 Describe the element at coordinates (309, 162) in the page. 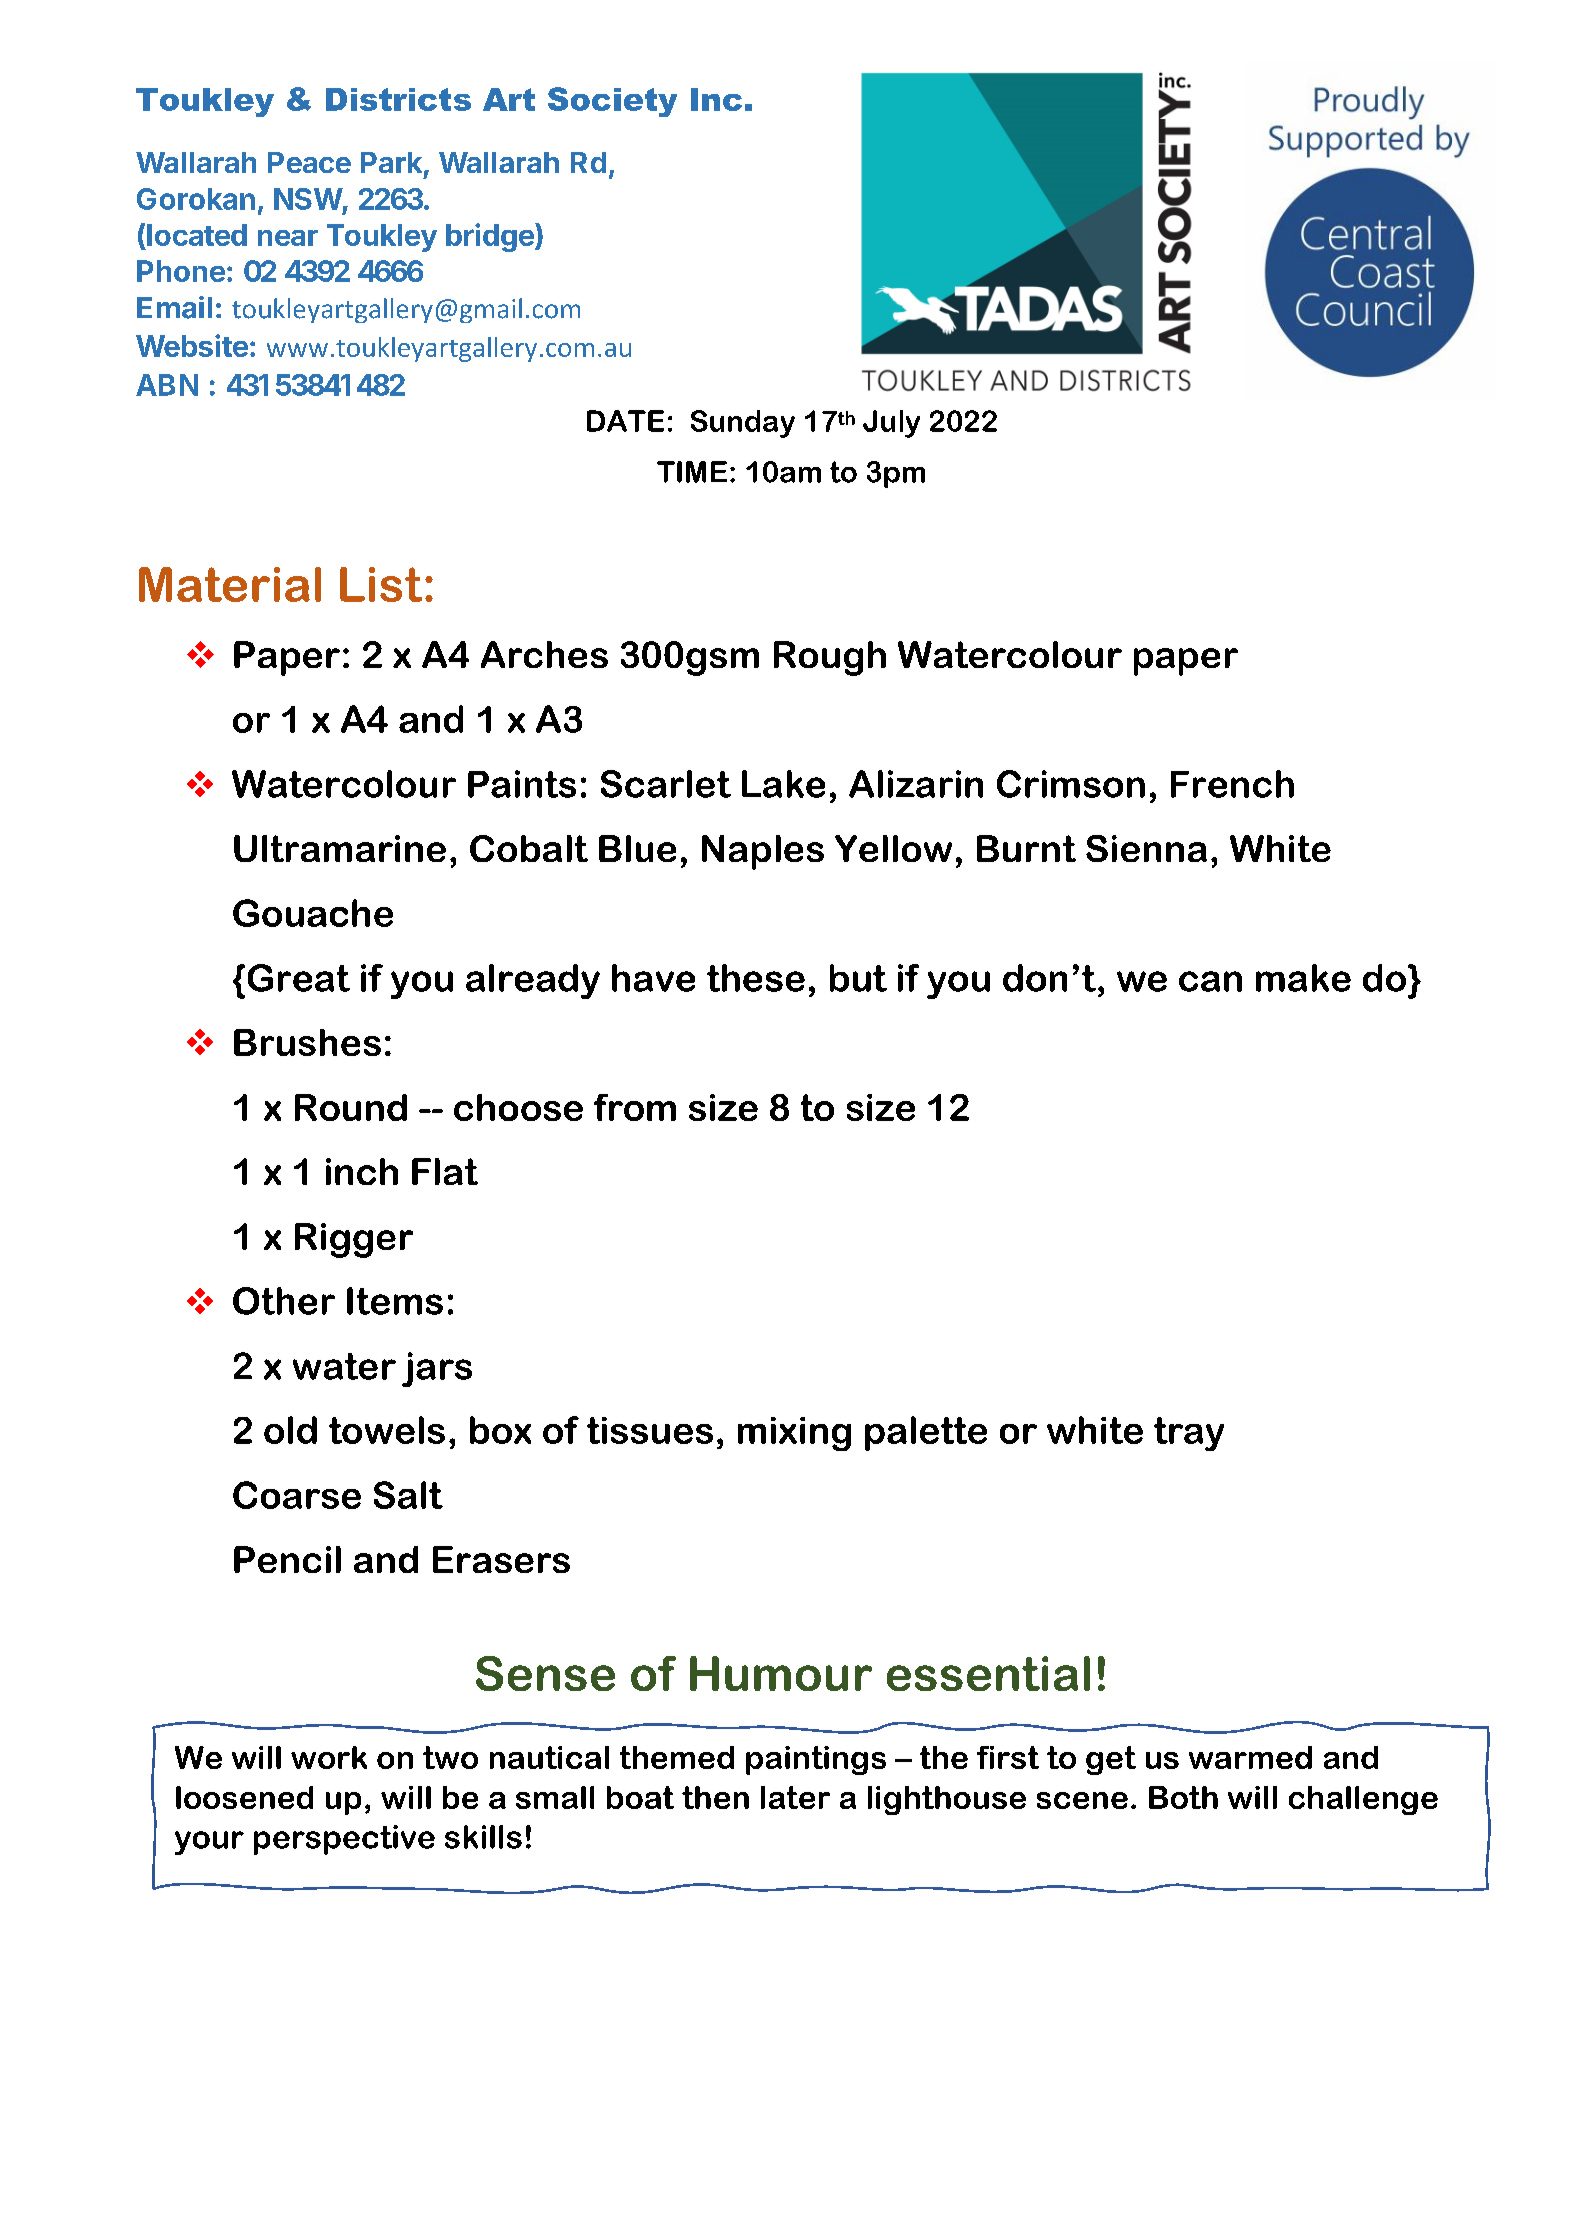

I see `Peace` at that location.
